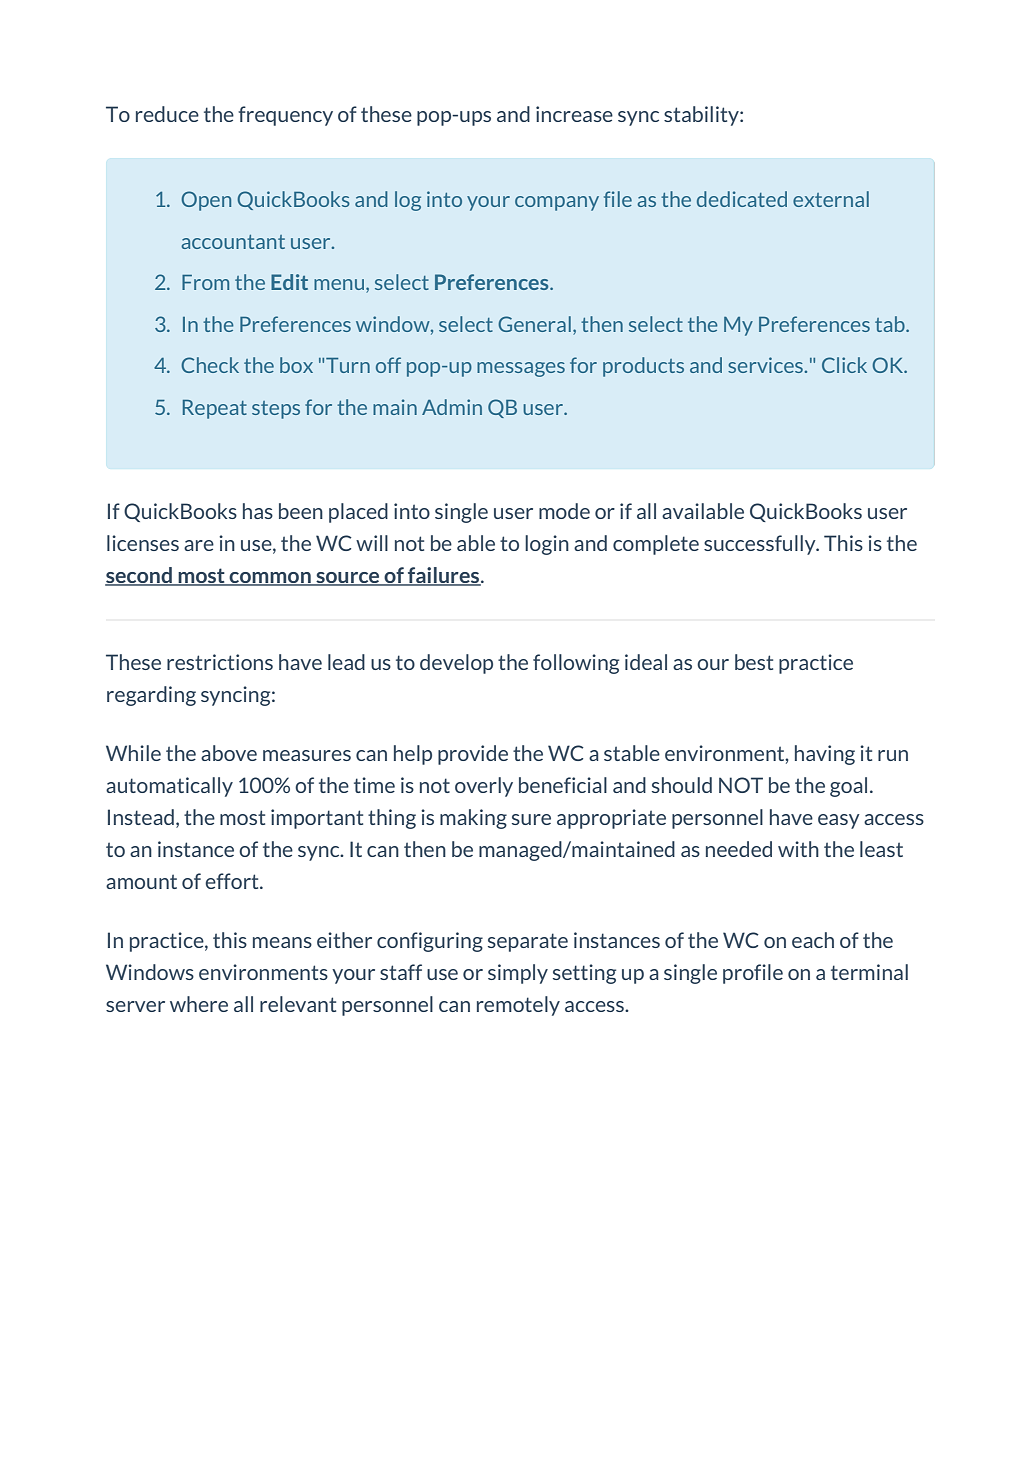 The width and height of the screenshot is (1036, 1465). What do you see at coordinates (199, 1004) in the screenshot?
I see `where` at bounding box center [199, 1004].
